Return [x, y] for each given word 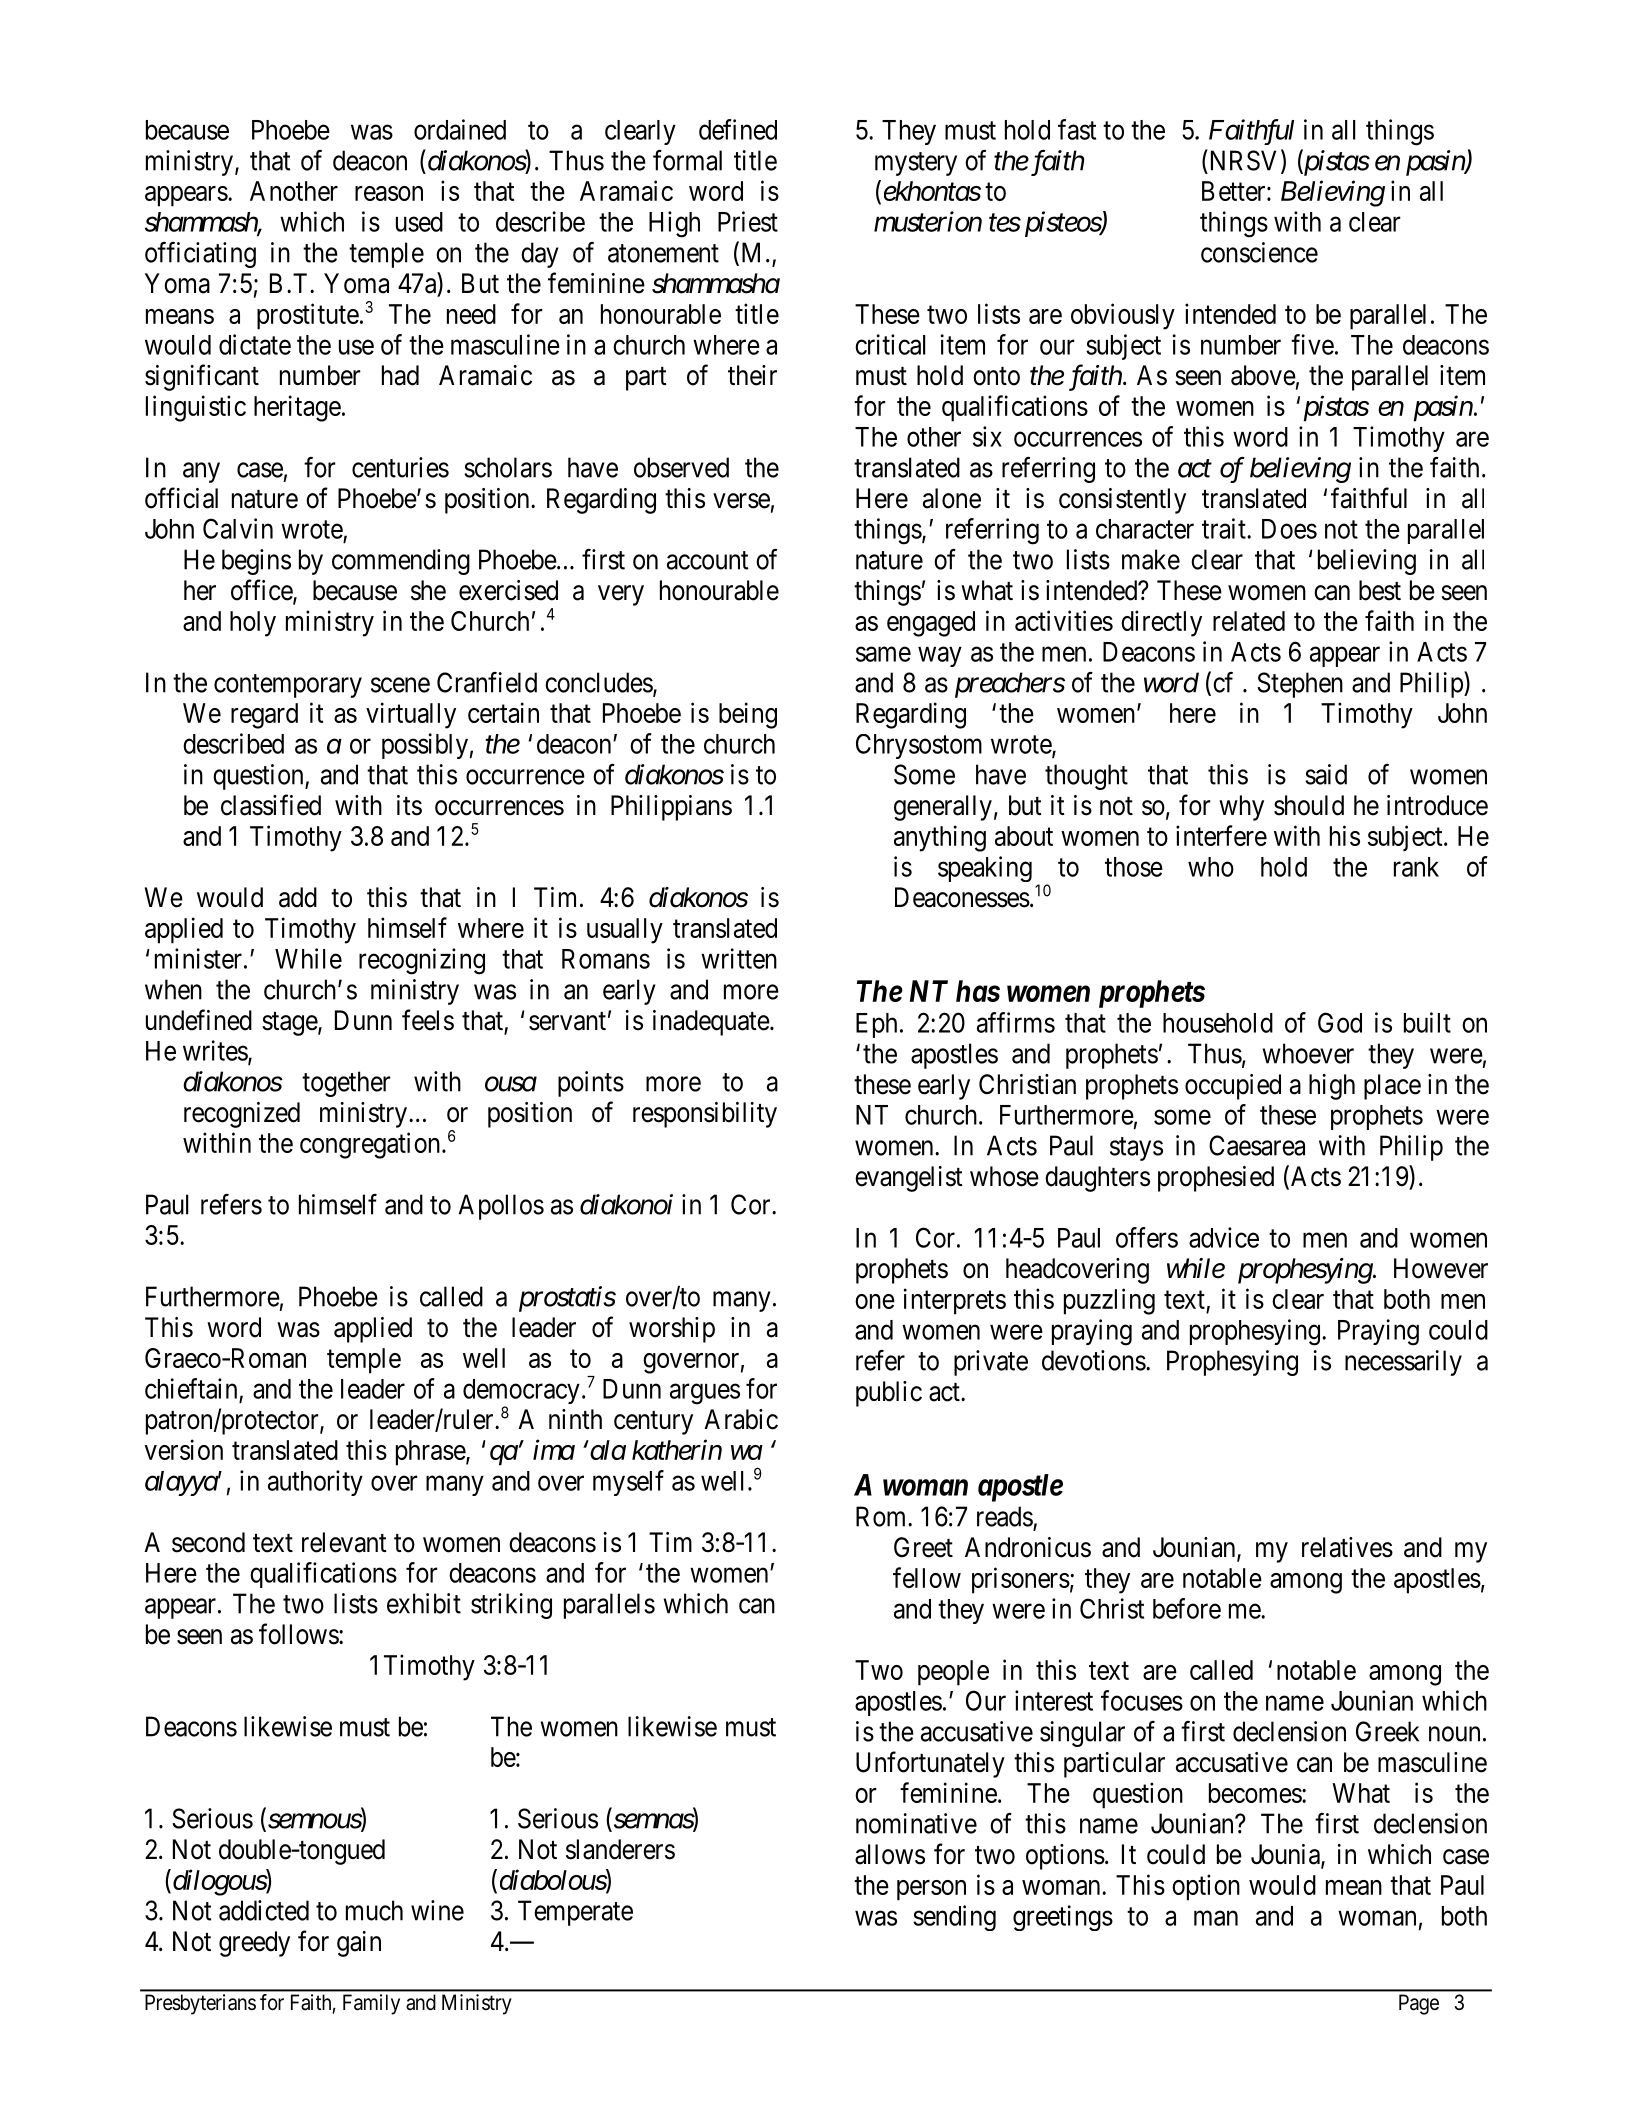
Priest [748, 221]
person [931, 1890]
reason [389, 193]
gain [359, 1944]
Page [1419, 2004]
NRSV [1244, 161]
